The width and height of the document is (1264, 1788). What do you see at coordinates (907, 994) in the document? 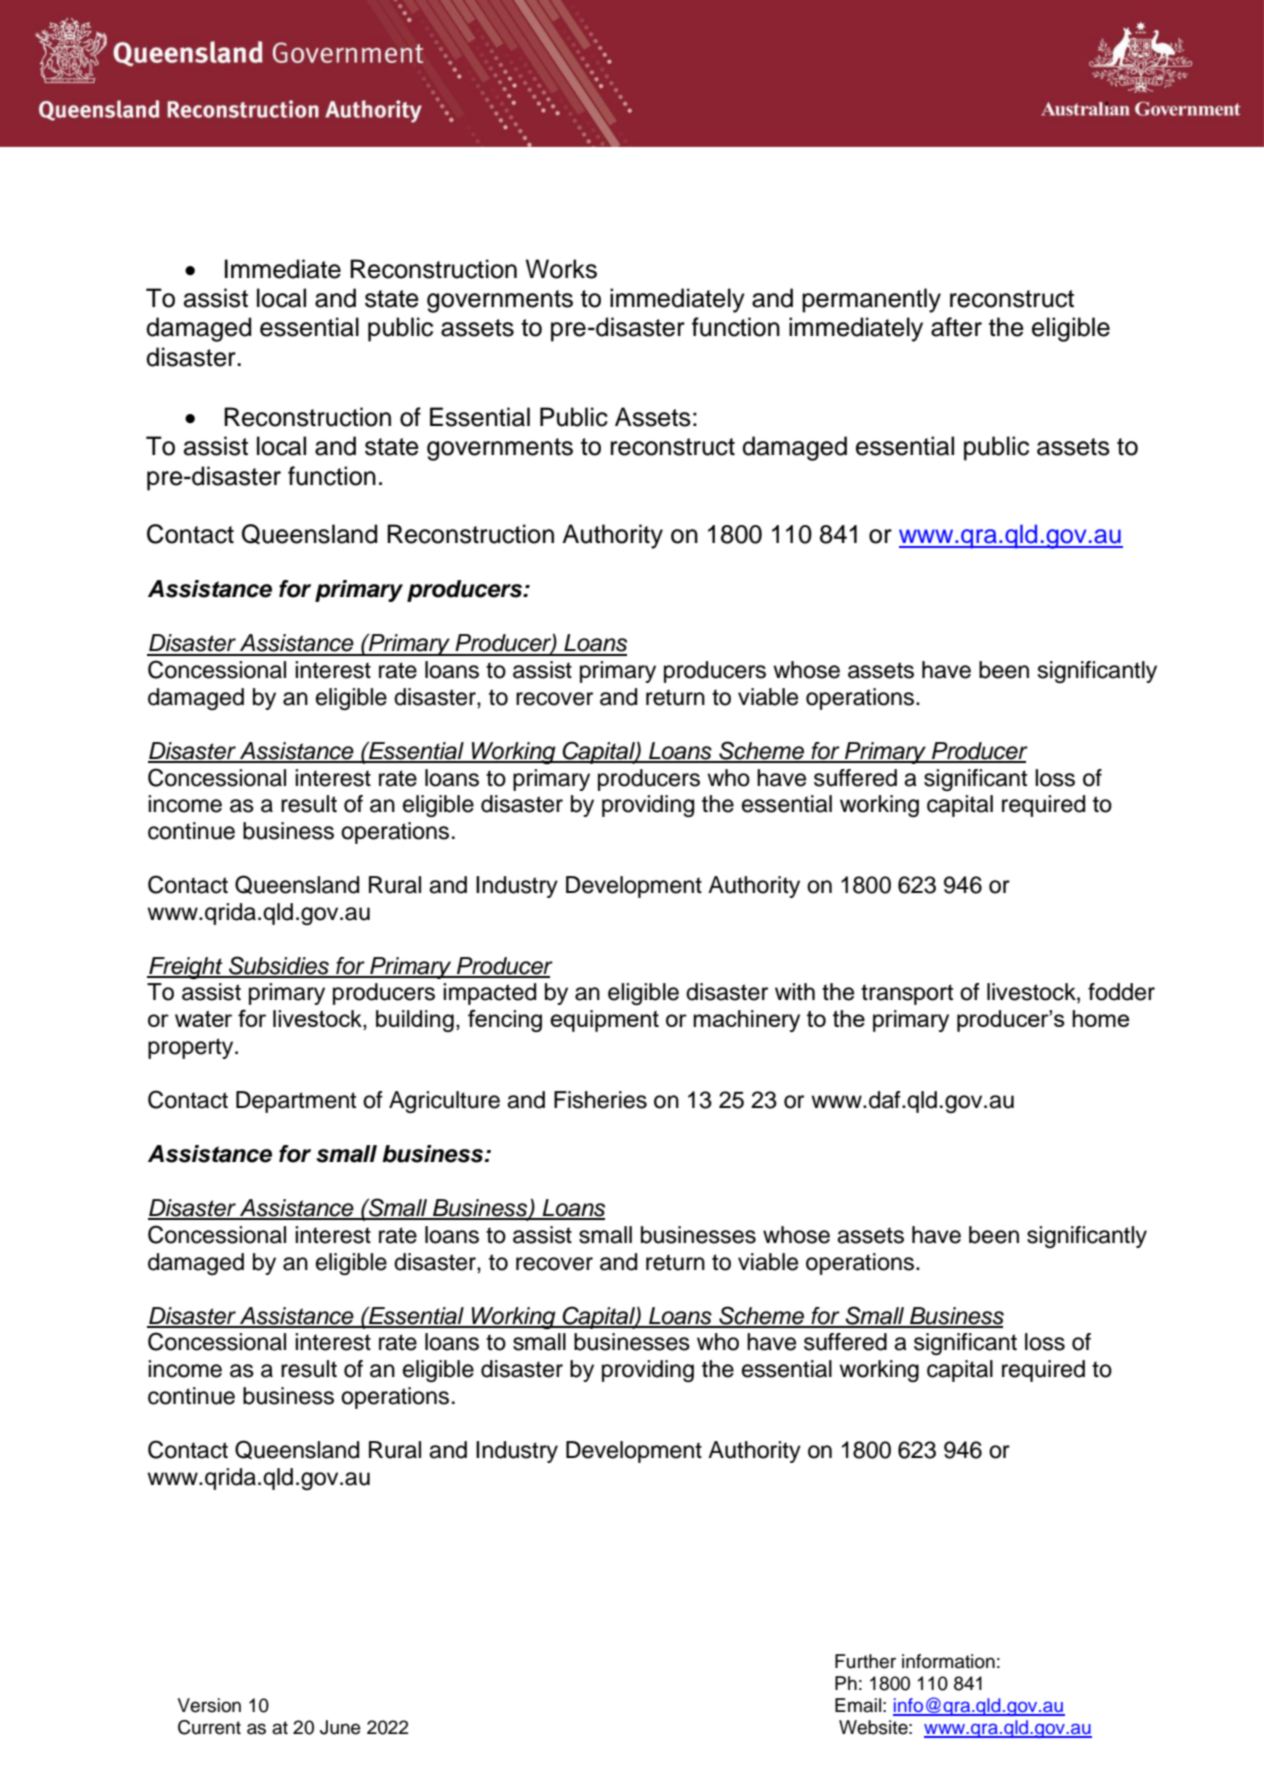
I see `transport` at bounding box center [907, 994].
